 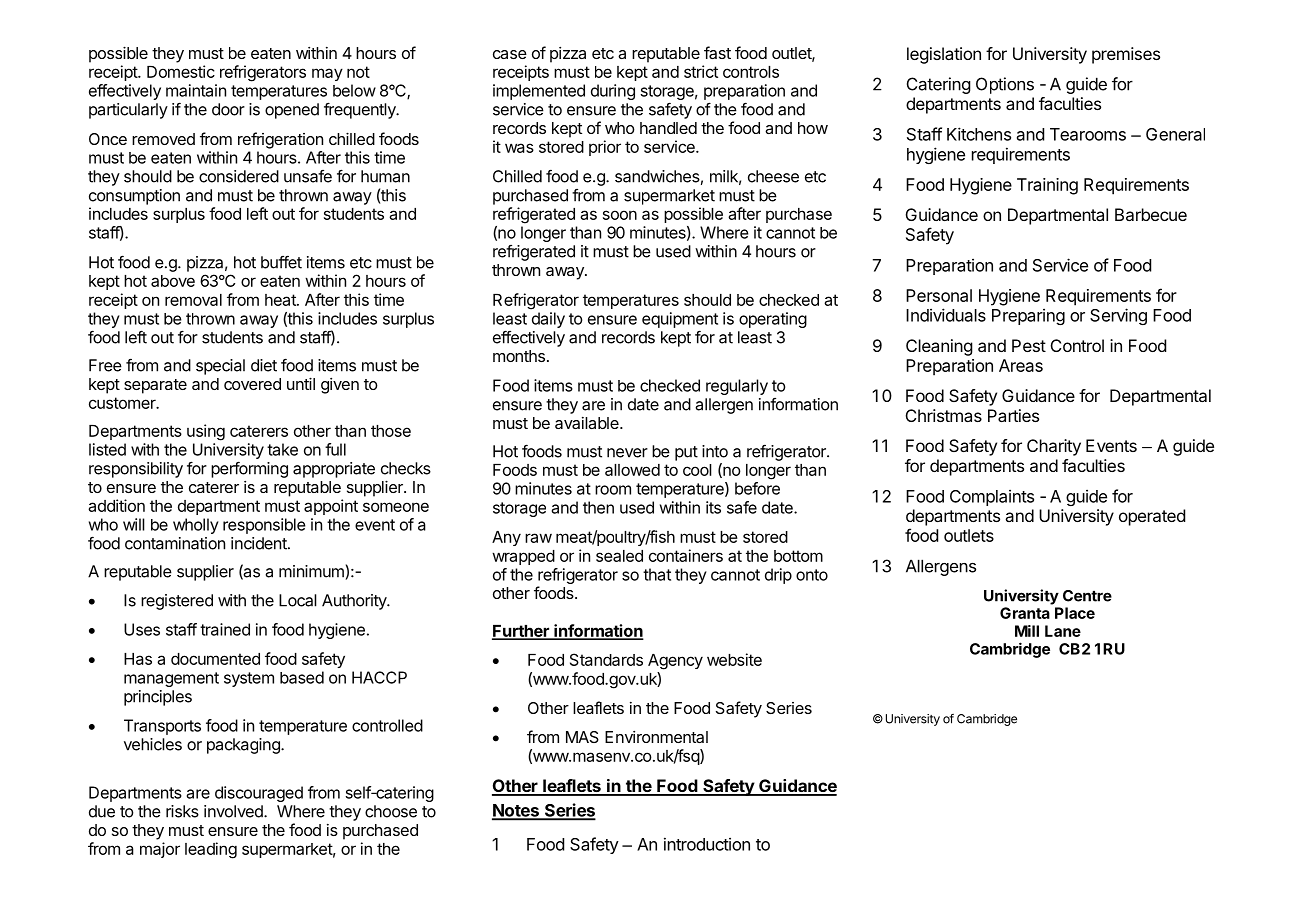 I want to click on Options, so click(x=1005, y=85).
